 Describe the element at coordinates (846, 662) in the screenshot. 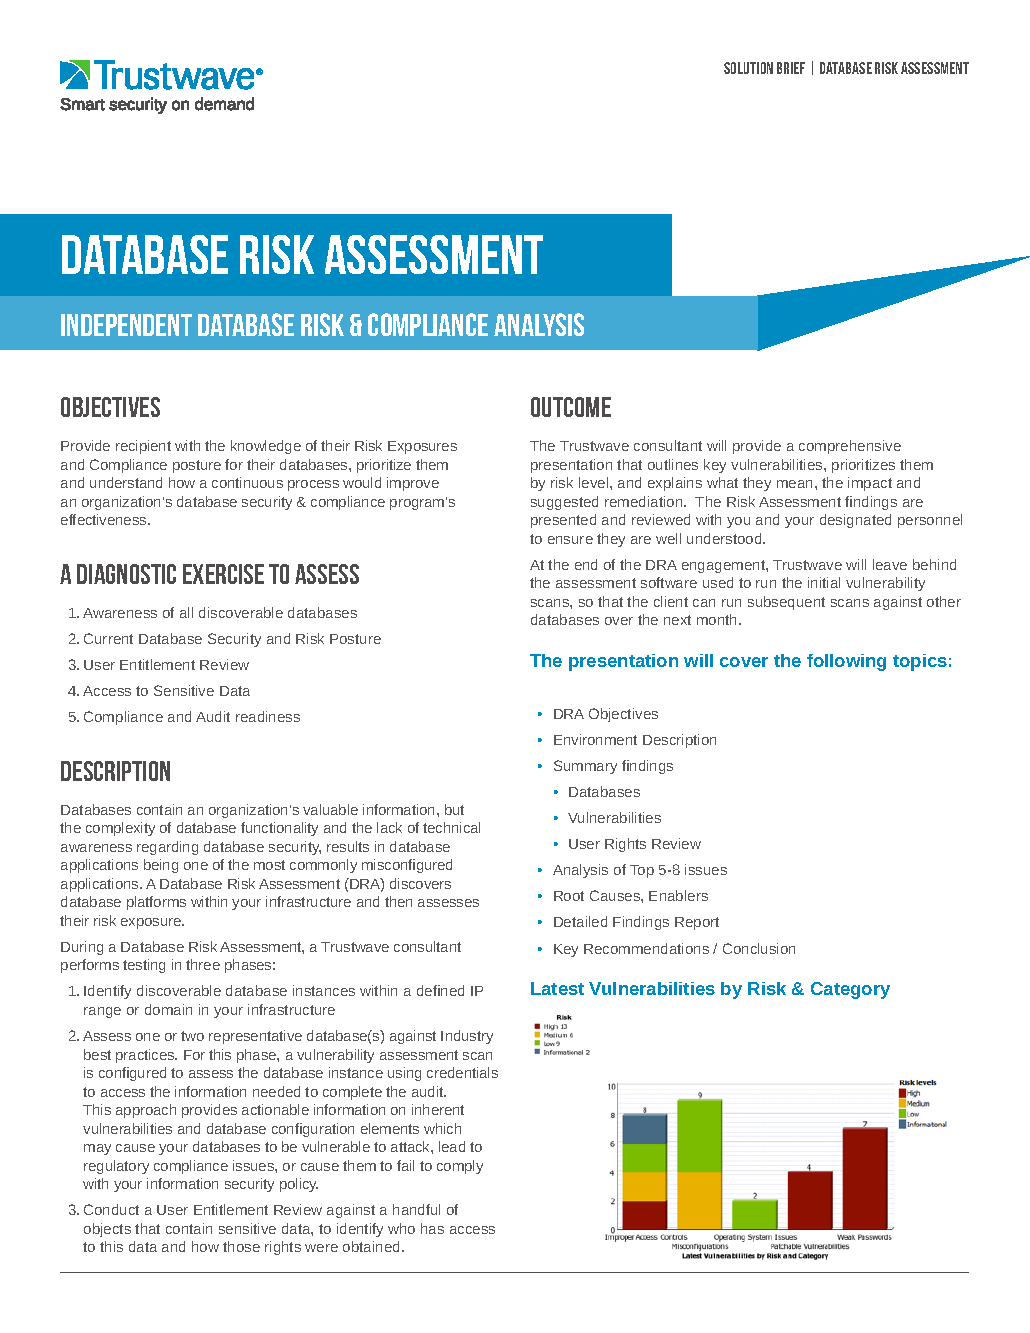

I see `following` at that location.
